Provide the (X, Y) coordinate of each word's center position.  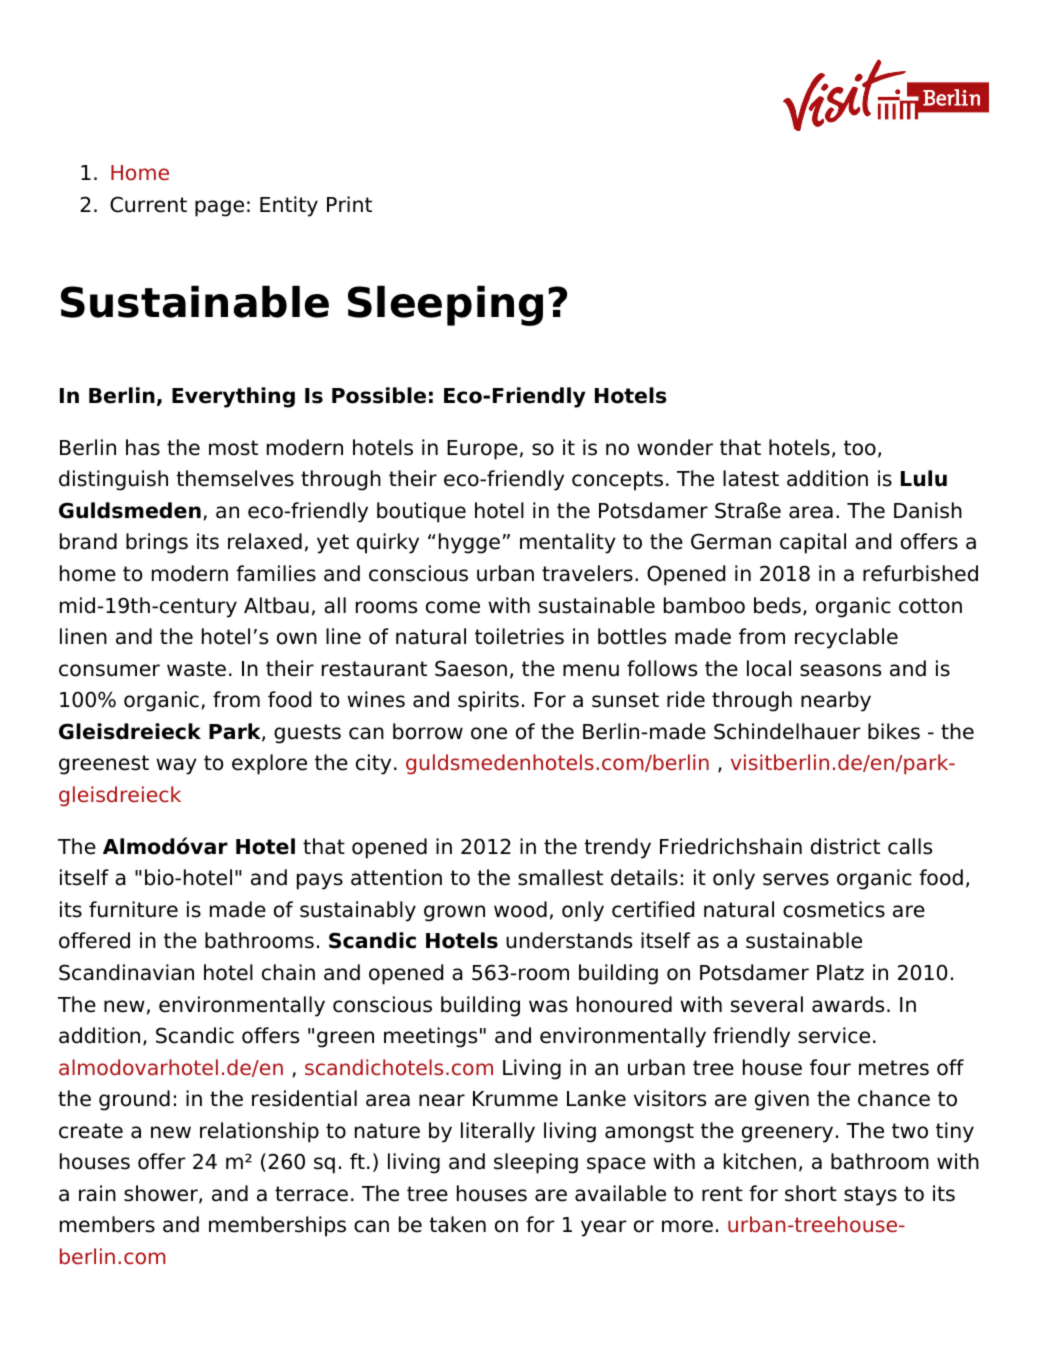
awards (848, 1004)
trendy (617, 848)
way (176, 766)
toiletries (519, 636)
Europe (482, 450)
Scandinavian (126, 972)
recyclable (846, 638)
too (860, 448)
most (233, 448)
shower (162, 1194)
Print (349, 204)
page (219, 208)
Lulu (924, 478)
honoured (624, 1004)
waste (196, 669)
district (845, 846)
